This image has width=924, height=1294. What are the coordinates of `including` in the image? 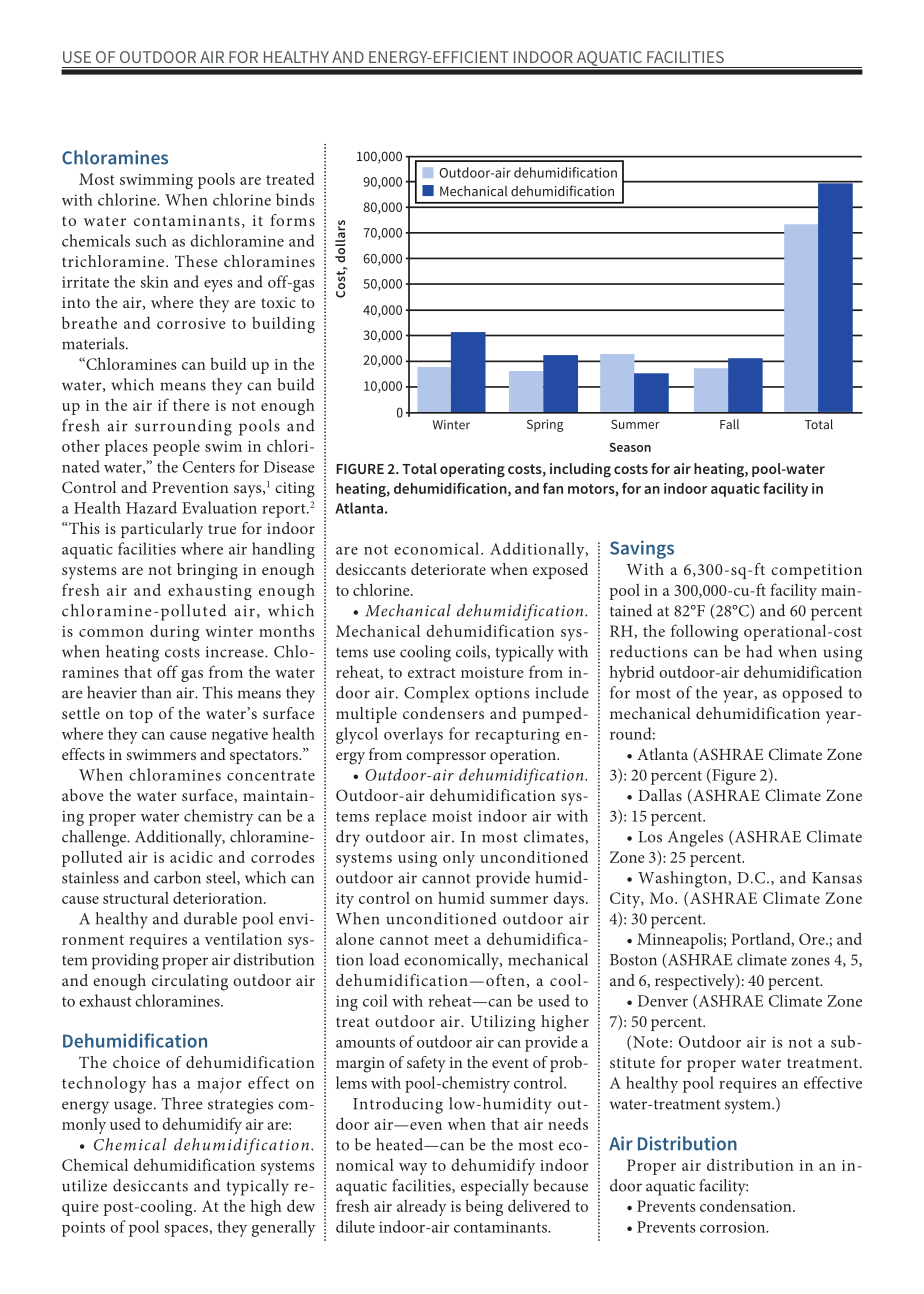 It's located at (580, 470).
